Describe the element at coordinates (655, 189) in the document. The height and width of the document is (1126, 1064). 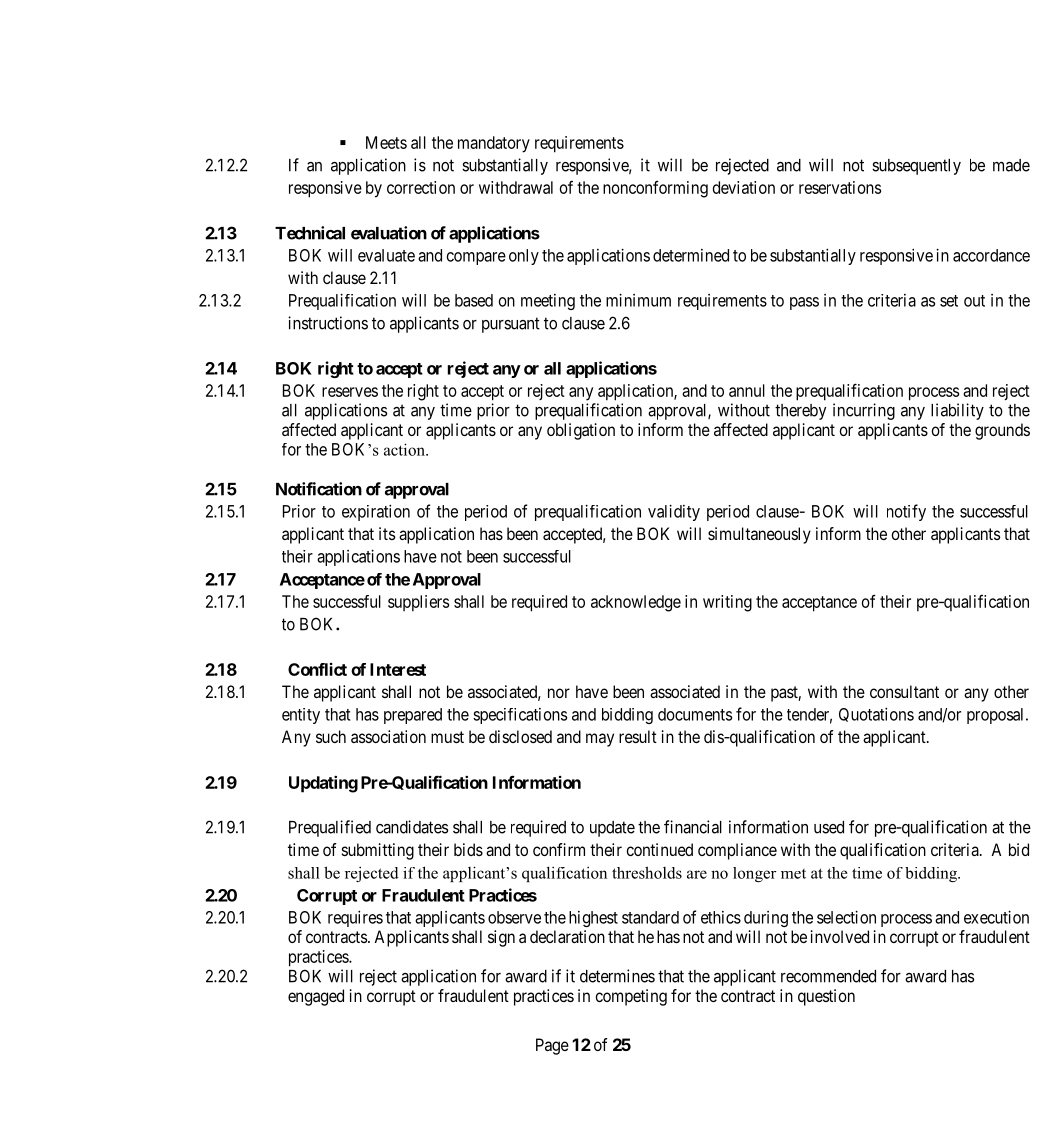
I see `nonconforming` at that location.
